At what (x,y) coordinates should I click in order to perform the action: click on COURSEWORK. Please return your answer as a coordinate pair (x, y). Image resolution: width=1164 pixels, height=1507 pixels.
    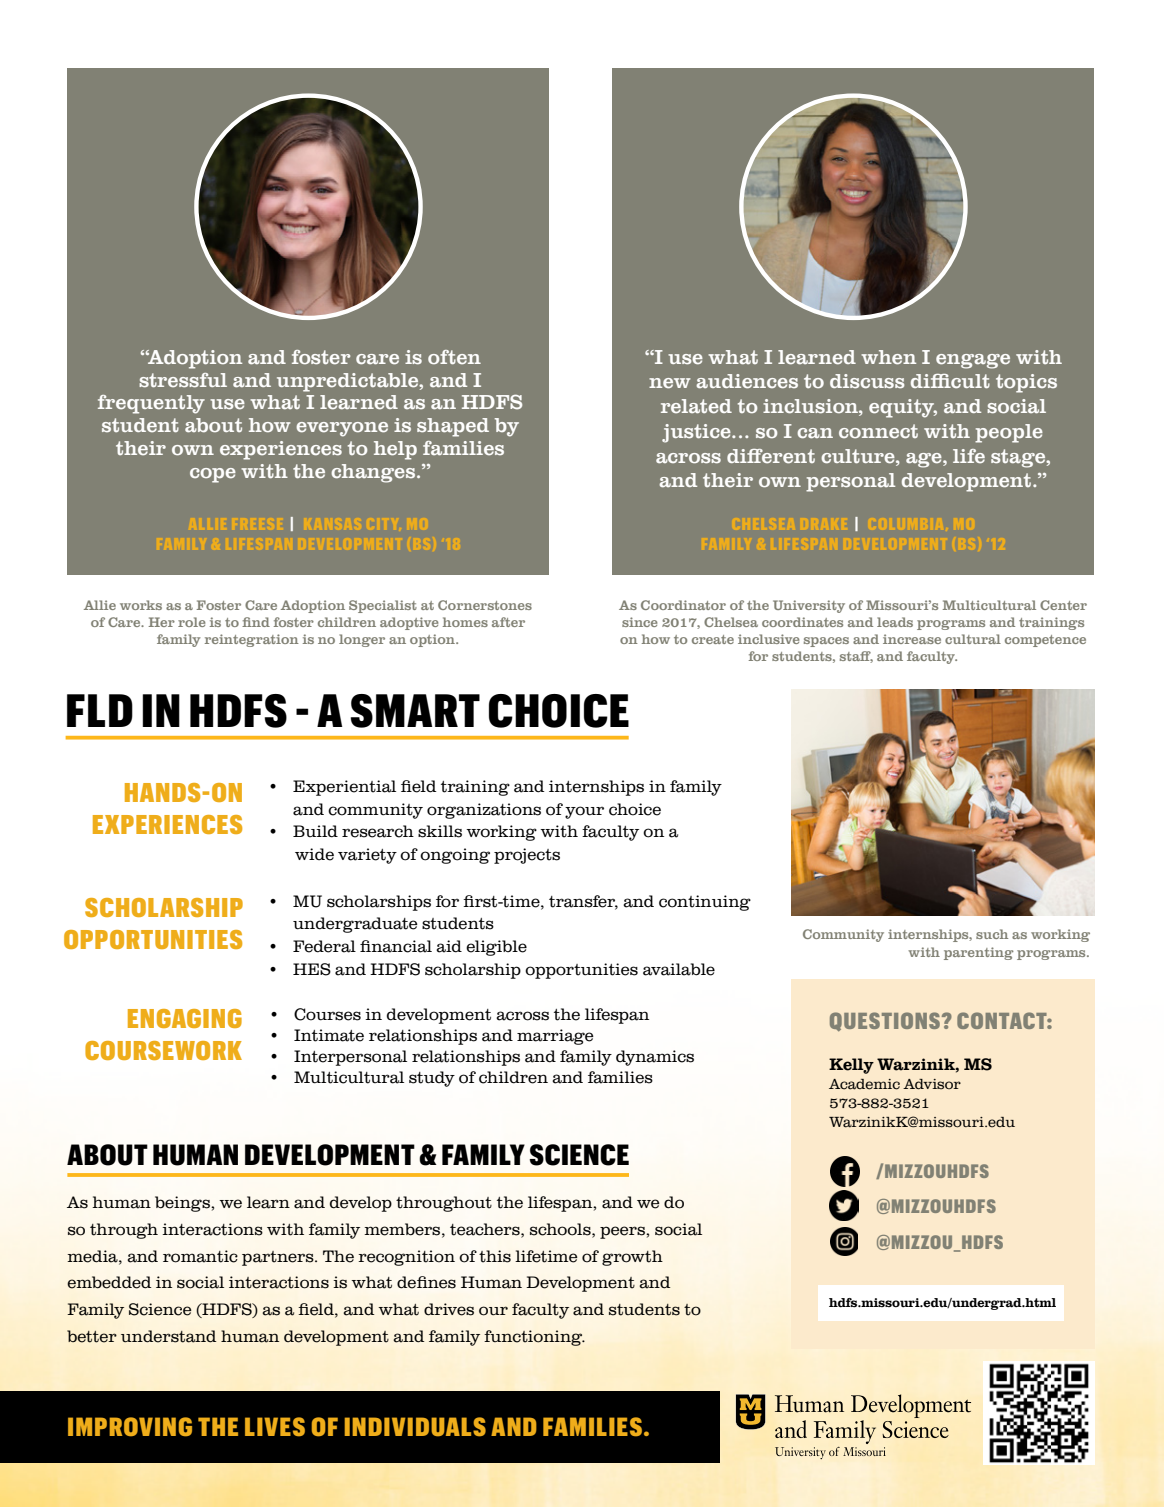
    Looking at the image, I should click on (163, 1050).
